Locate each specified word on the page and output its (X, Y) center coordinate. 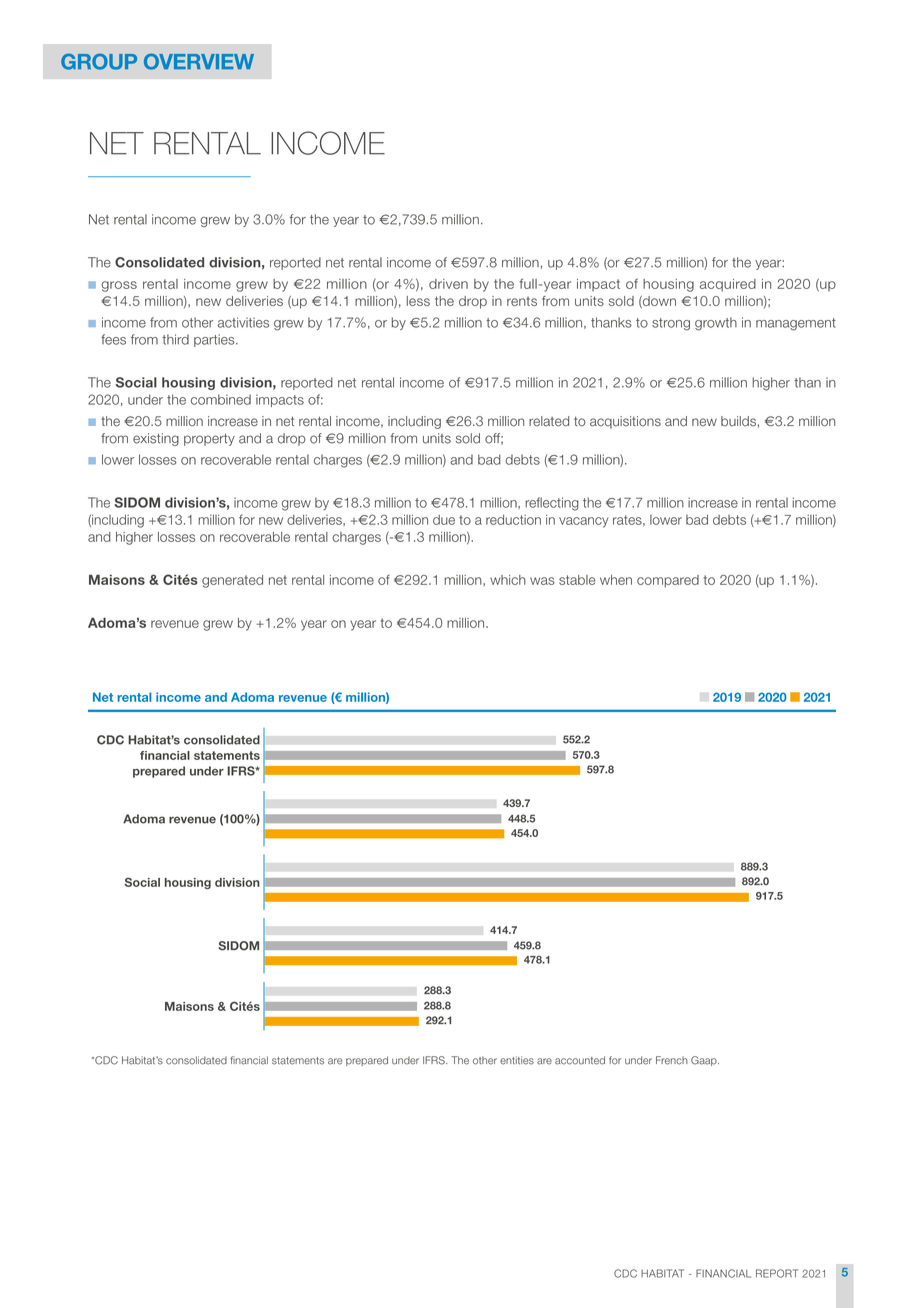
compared (668, 581)
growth (716, 324)
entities (517, 1060)
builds (738, 421)
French (672, 1060)
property (209, 440)
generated (232, 581)
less (418, 301)
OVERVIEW (199, 61)
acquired (728, 285)
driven (448, 284)
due (444, 520)
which (508, 580)
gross (119, 286)
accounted (580, 1060)
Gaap (705, 1061)
